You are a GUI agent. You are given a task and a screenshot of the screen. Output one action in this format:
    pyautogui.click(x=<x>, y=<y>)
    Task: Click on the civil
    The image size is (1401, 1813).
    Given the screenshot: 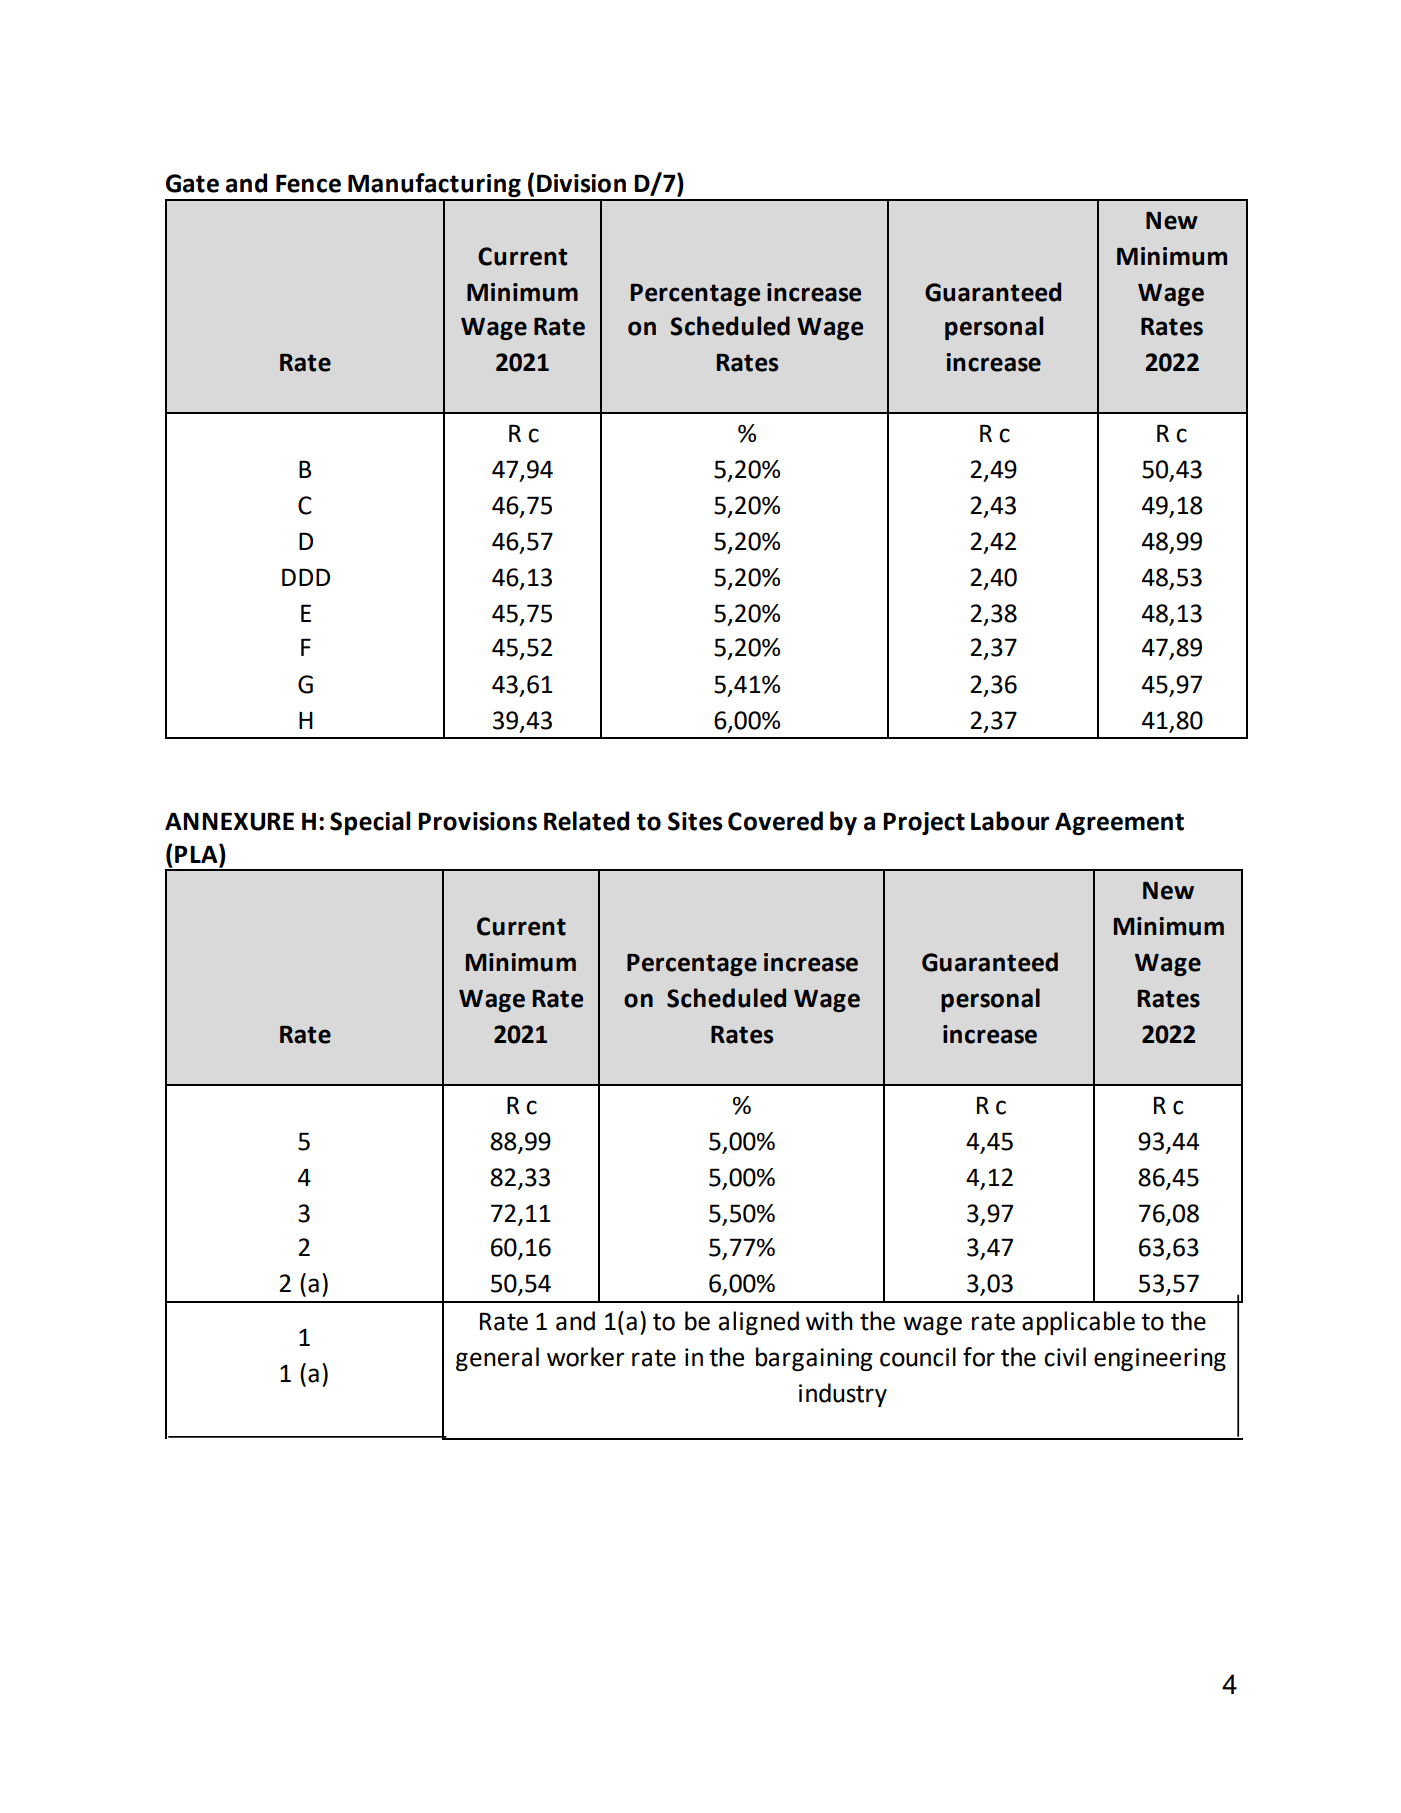 What is the action you would take?
    pyautogui.click(x=1065, y=1357)
